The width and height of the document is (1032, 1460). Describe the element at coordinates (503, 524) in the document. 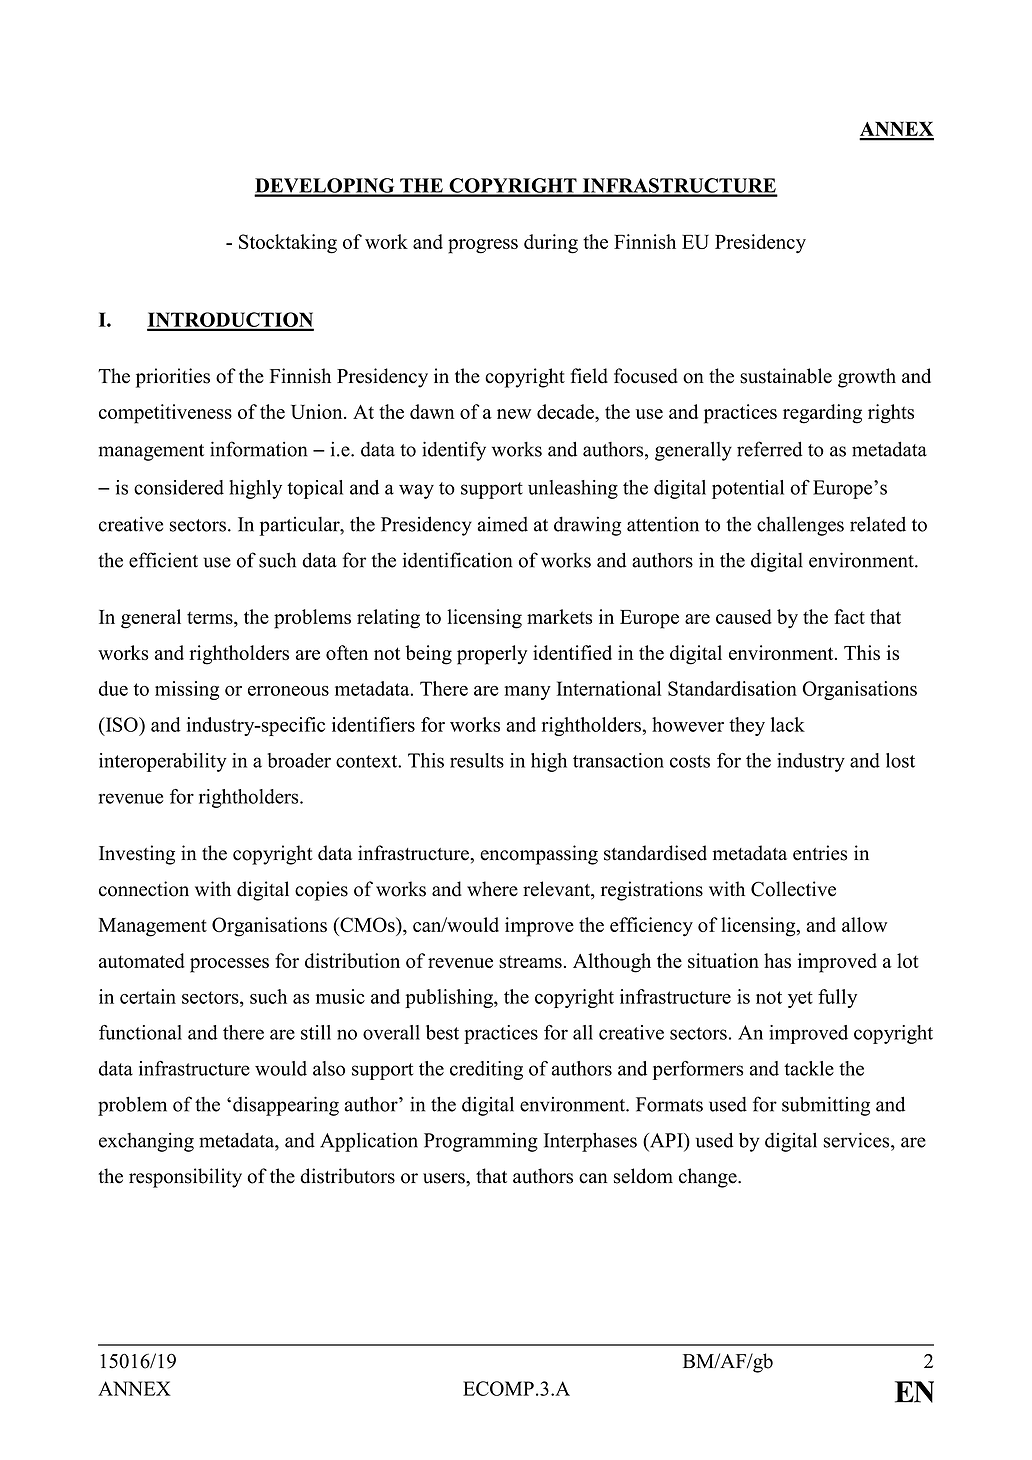

I see `aimed` at that location.
